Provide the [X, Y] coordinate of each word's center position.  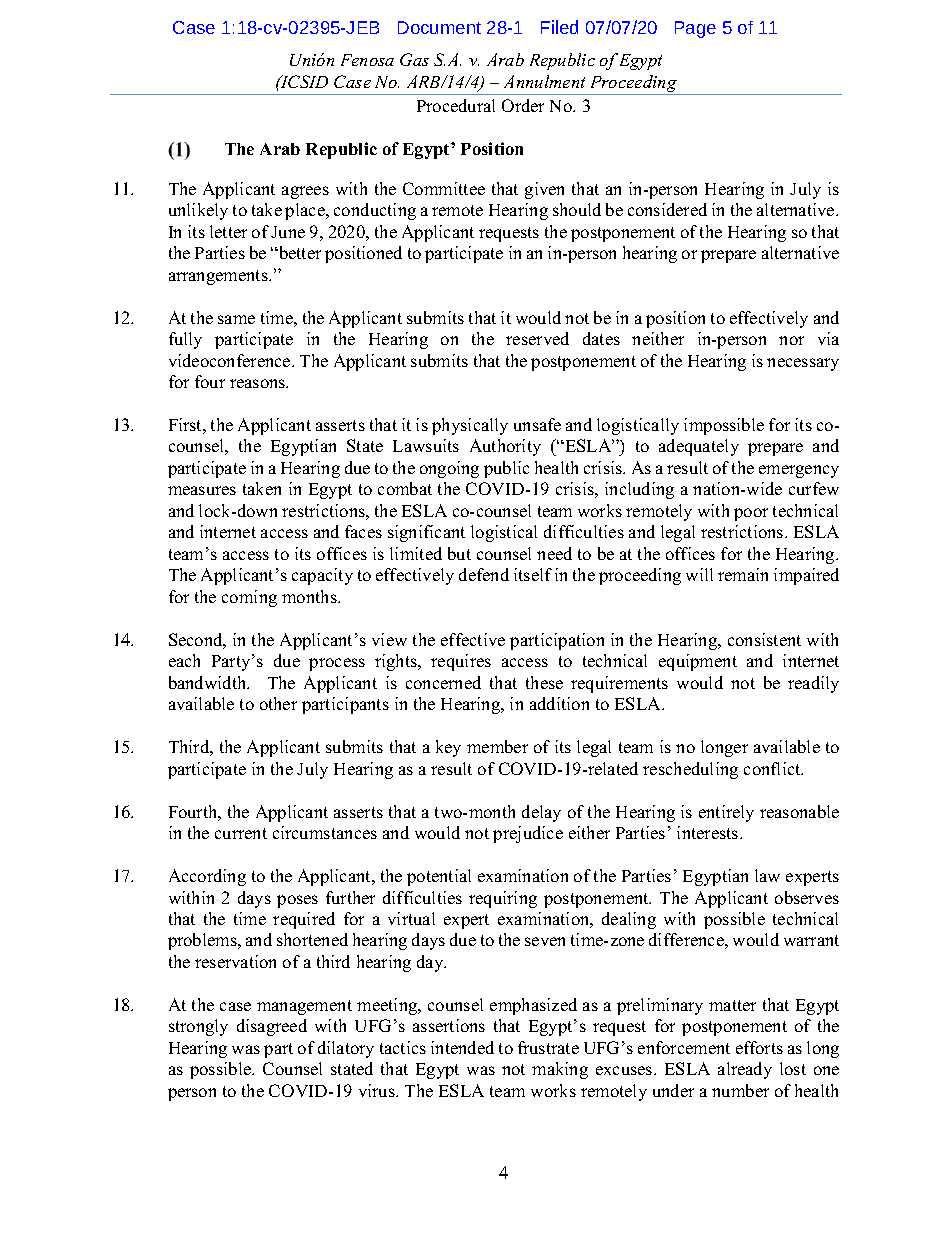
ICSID [303, 81]
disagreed [272, 1027]
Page [695, 29]
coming [249, 598]
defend [484, 574]
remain [743, 574]
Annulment [544, 81]
